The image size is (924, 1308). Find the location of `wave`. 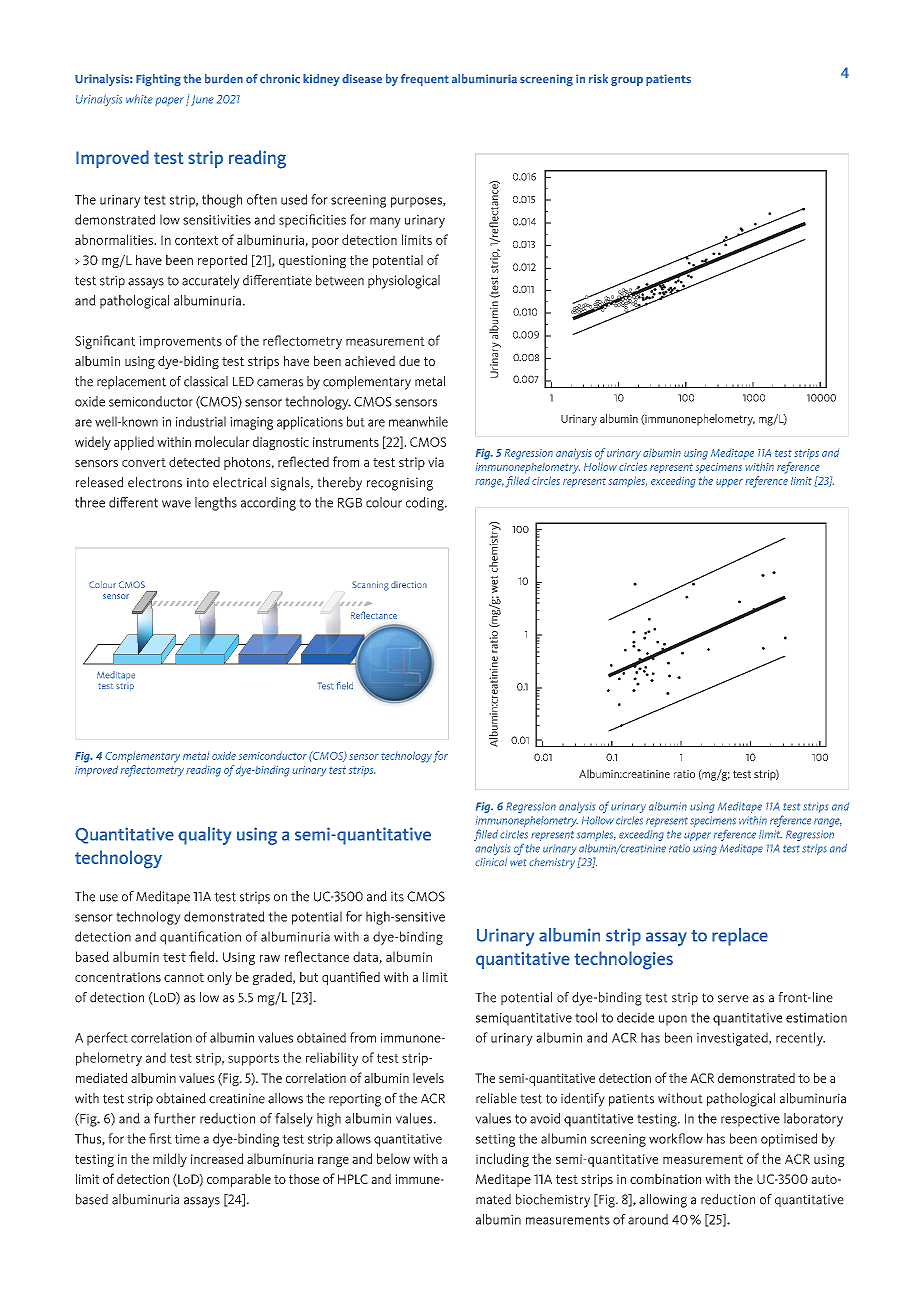

wave is located at coordinates (176, 504).
